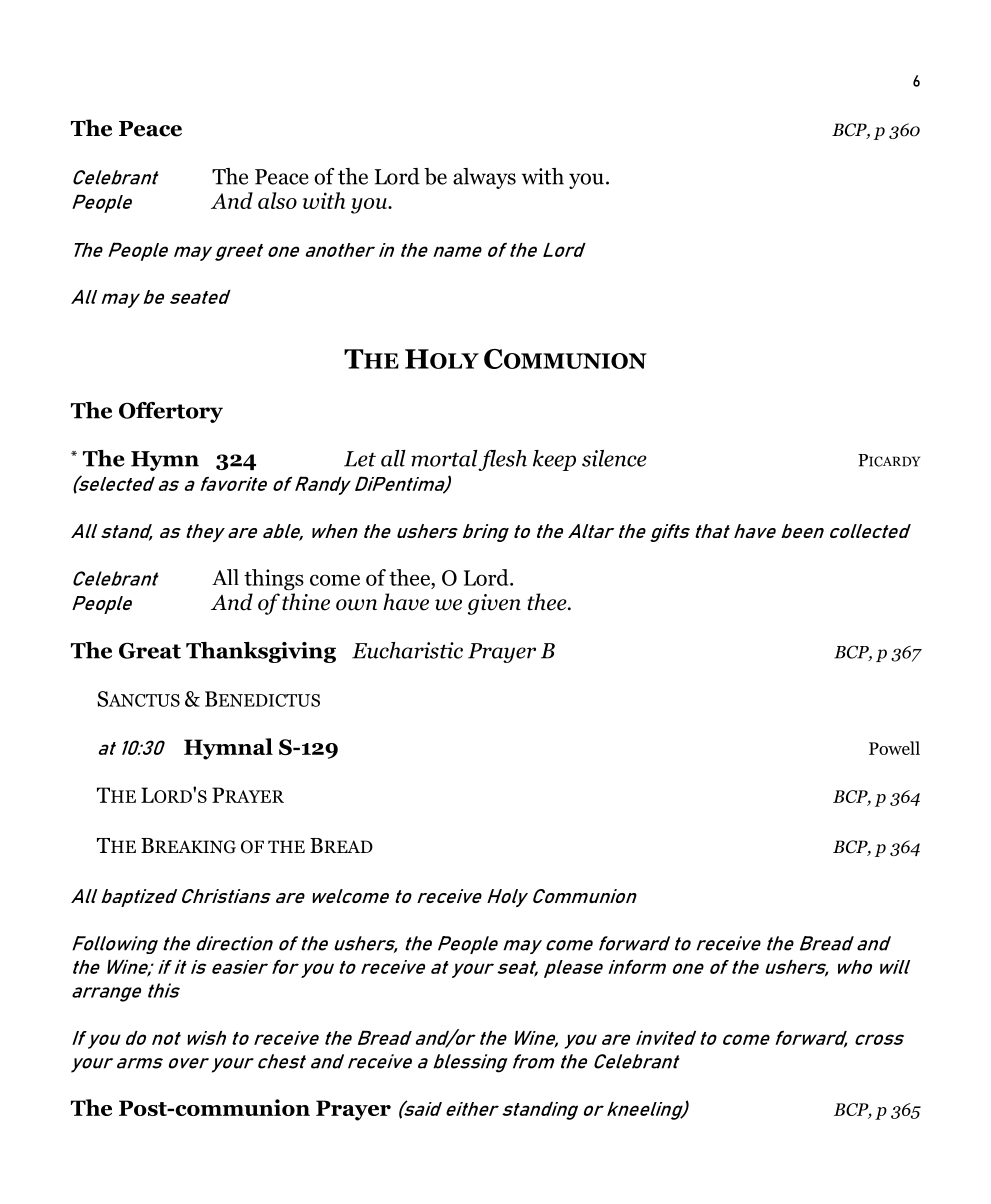  What do you see at coordinates (274, 579) in the screenshot?
I see `things` at bounding box center [274, 579].
